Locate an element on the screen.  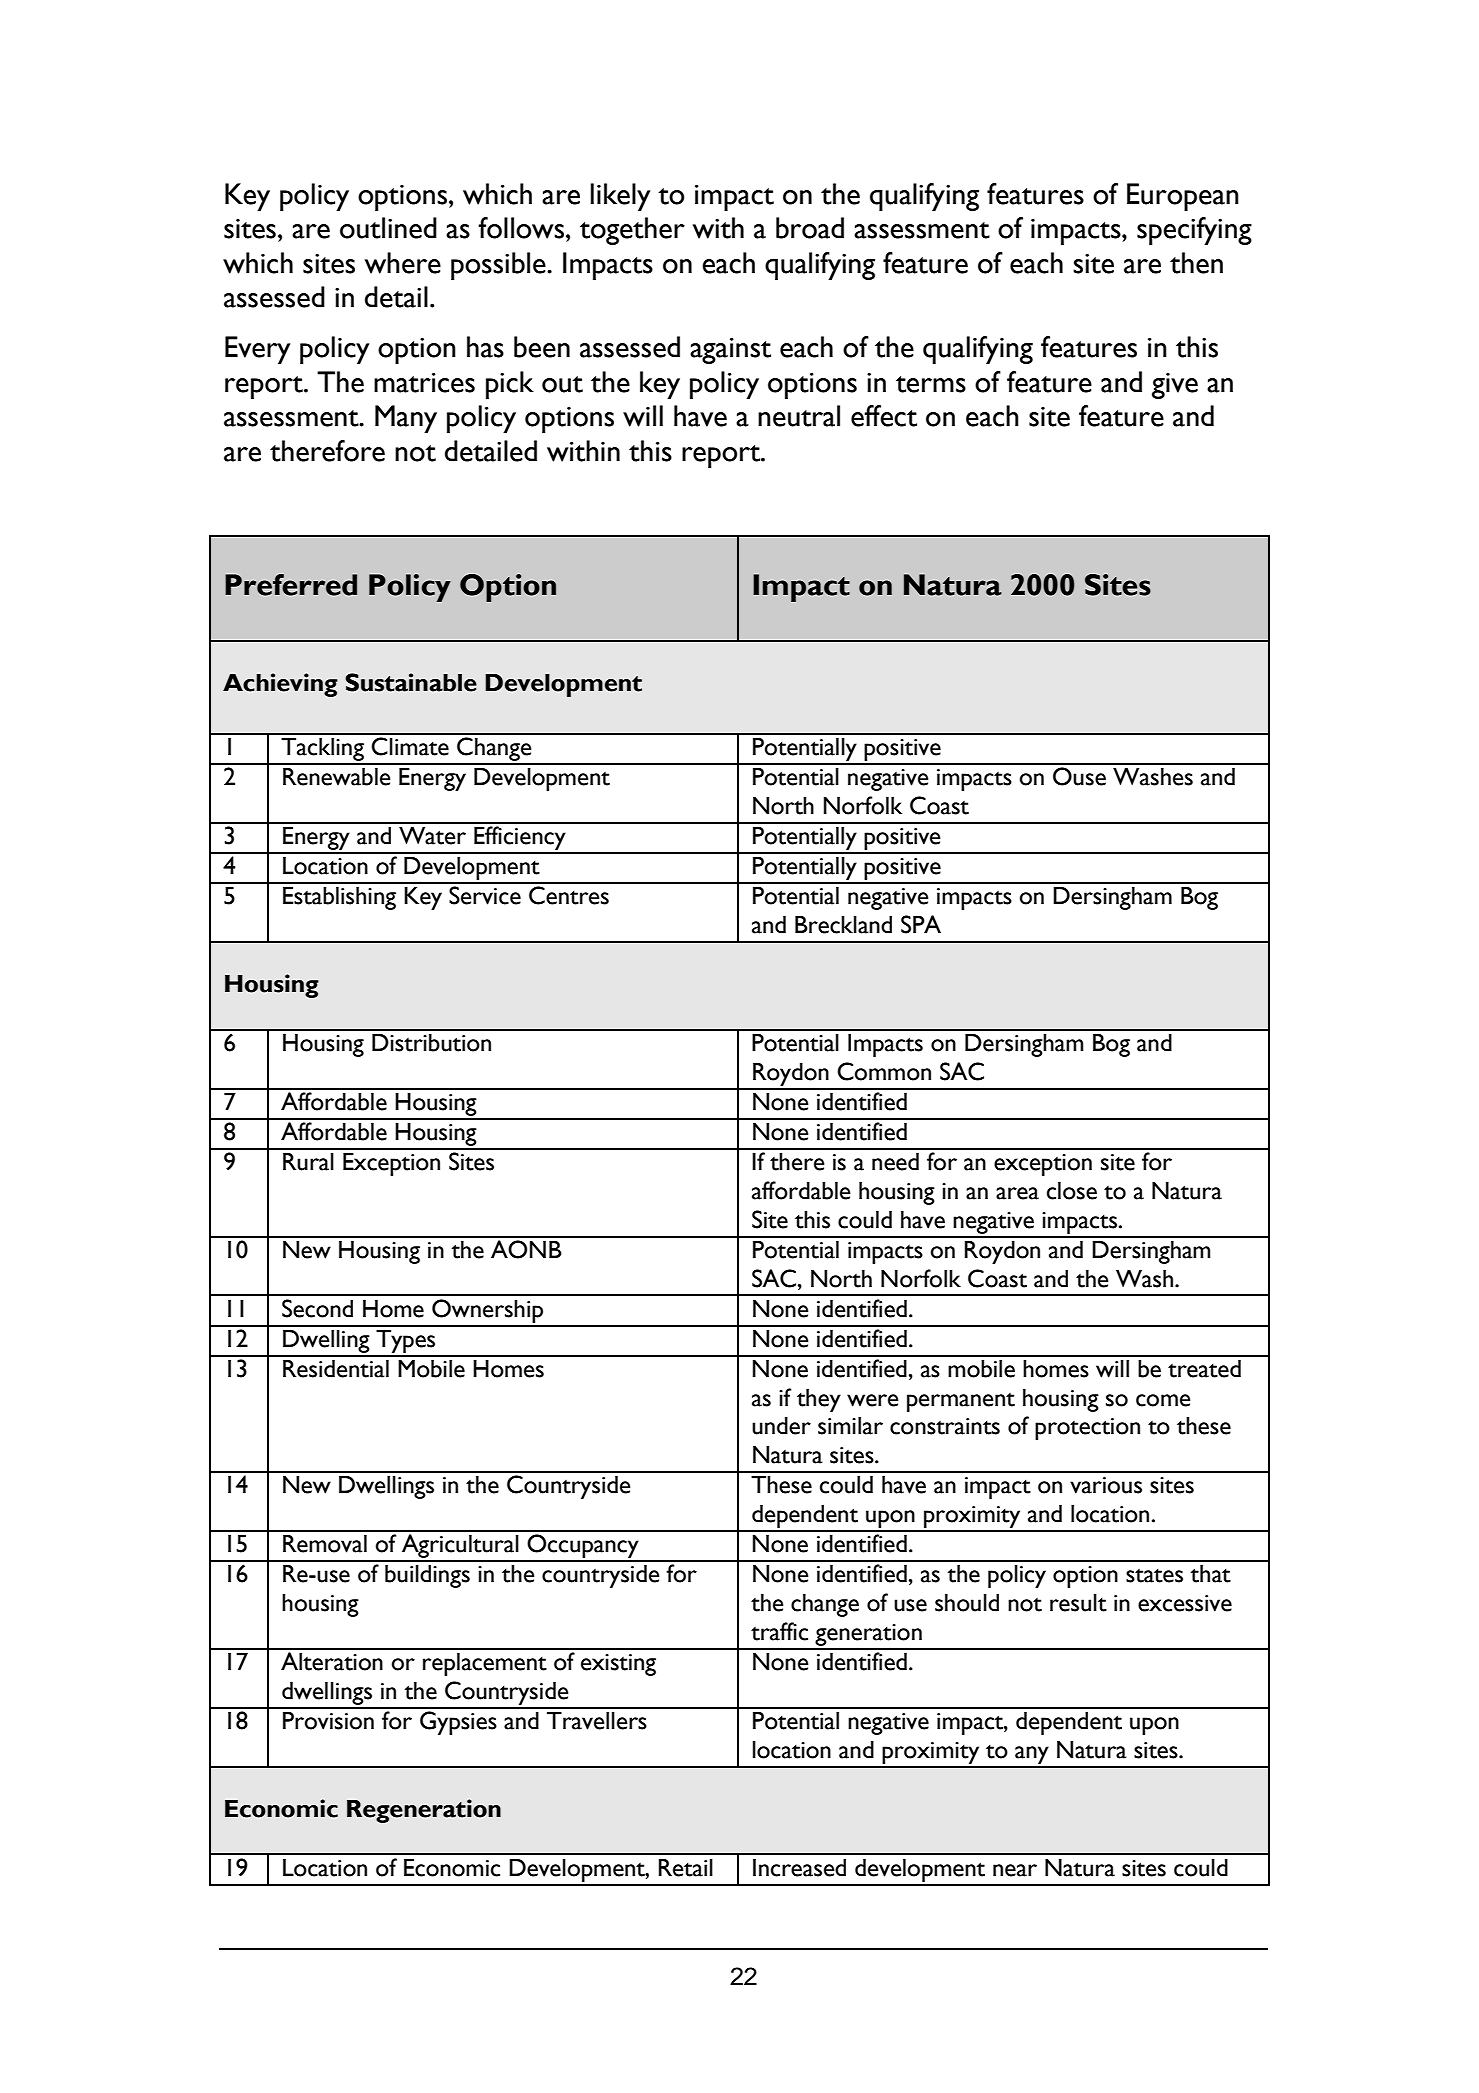
Second is located at coordinates (317, 1308).
